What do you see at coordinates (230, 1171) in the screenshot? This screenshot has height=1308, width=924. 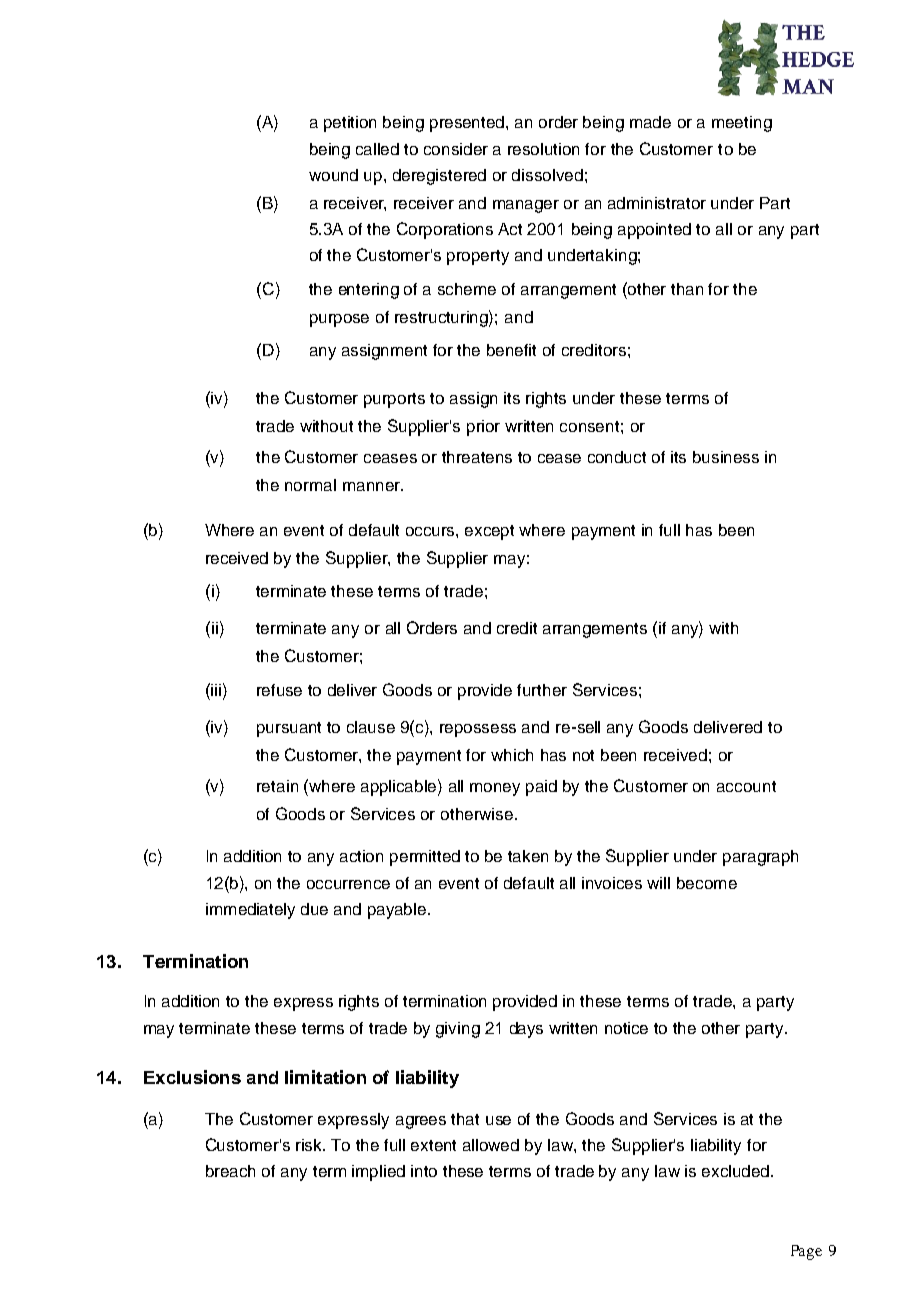 I see `breach` at bounding box center [230, 1171].
